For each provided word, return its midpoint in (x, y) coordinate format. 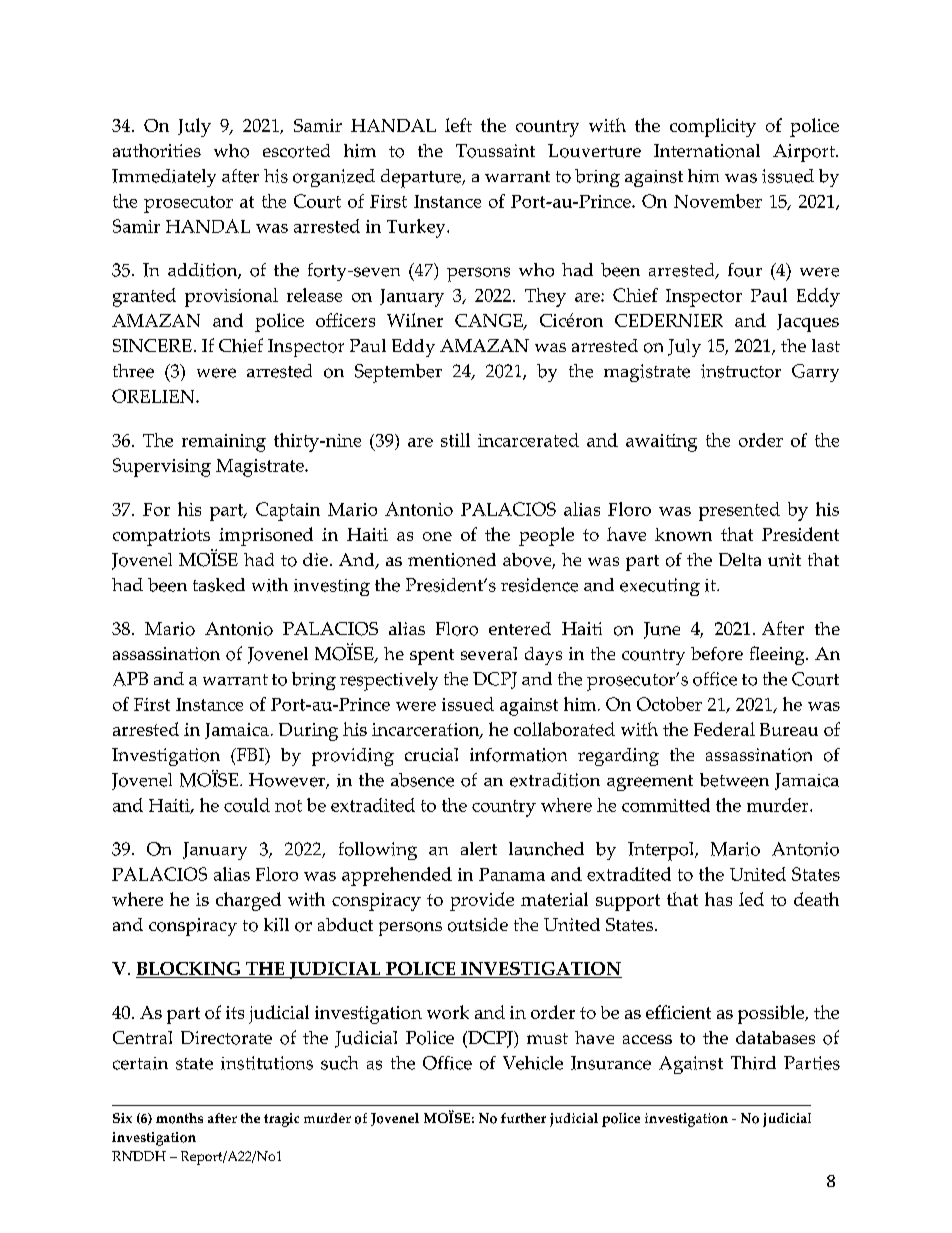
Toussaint (495, 151)
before (717, 654)
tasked (219, 585)
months (179, 1118)
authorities (157, 151)
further (523, 1118)
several (489, 653)
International (707, 151)
